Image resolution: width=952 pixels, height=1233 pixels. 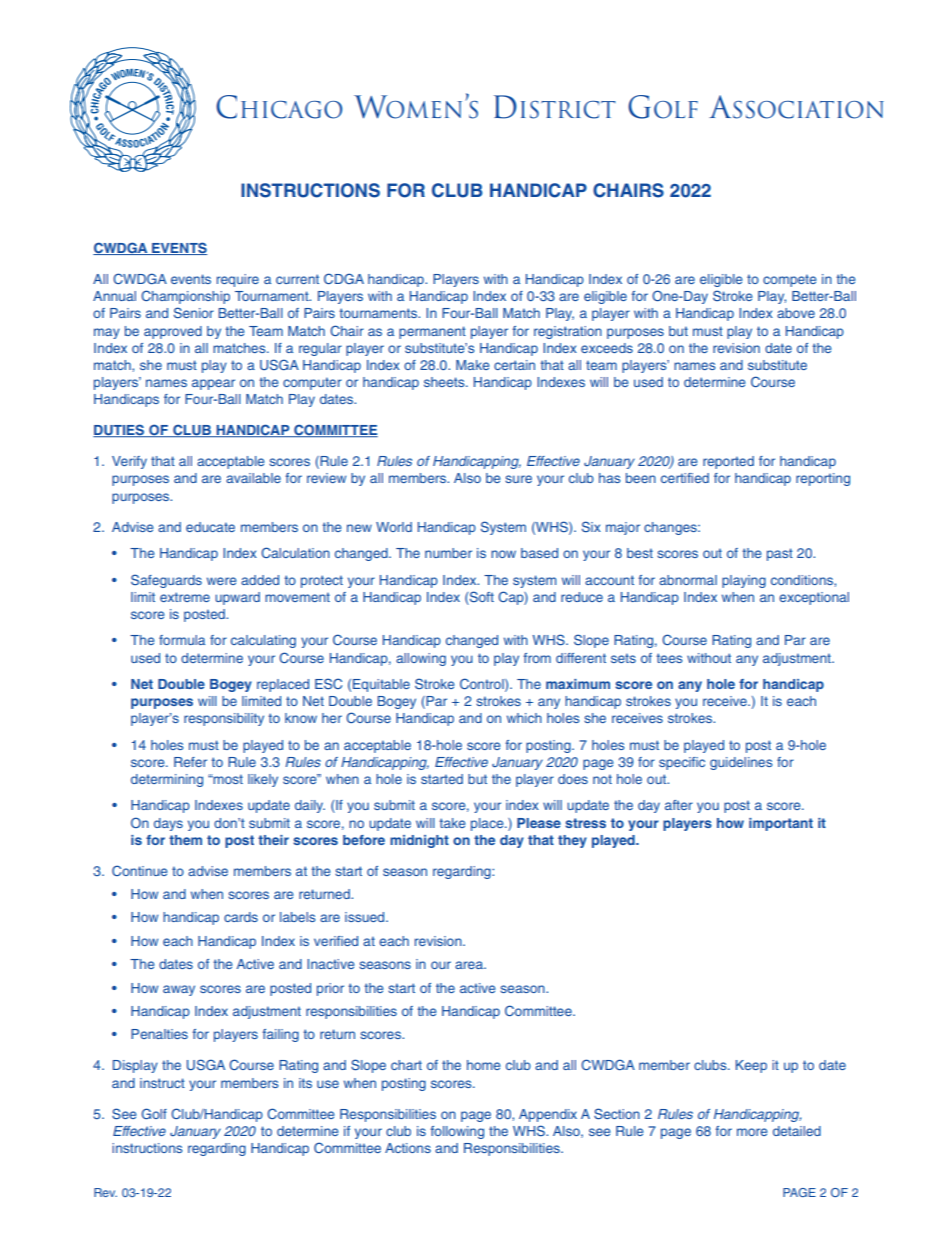 I want to click on above, so click(x=796, y=313).
